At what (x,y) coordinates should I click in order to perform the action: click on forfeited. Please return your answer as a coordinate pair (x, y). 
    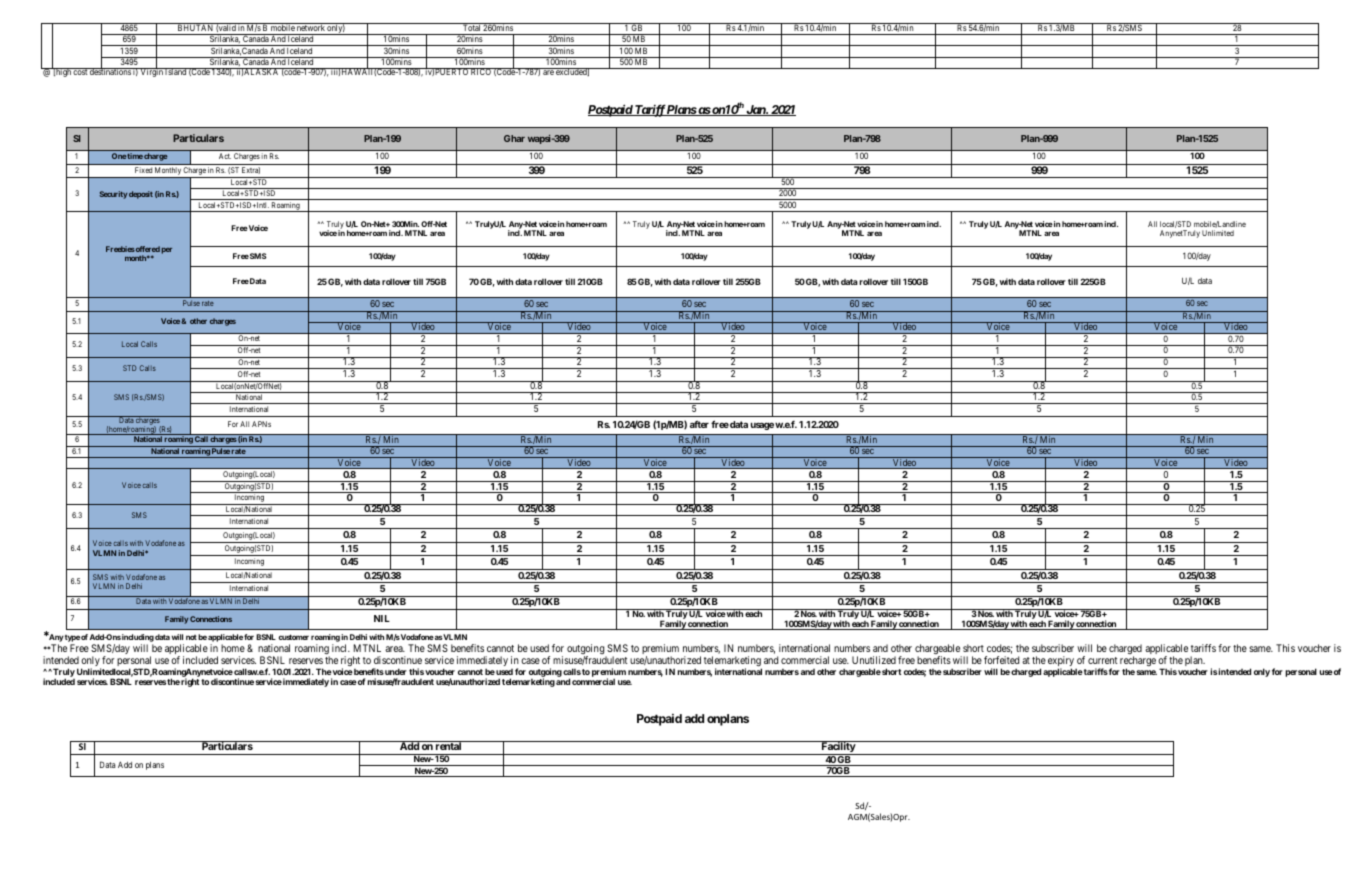
    Looking at the image, I should click on (1001, 660).
